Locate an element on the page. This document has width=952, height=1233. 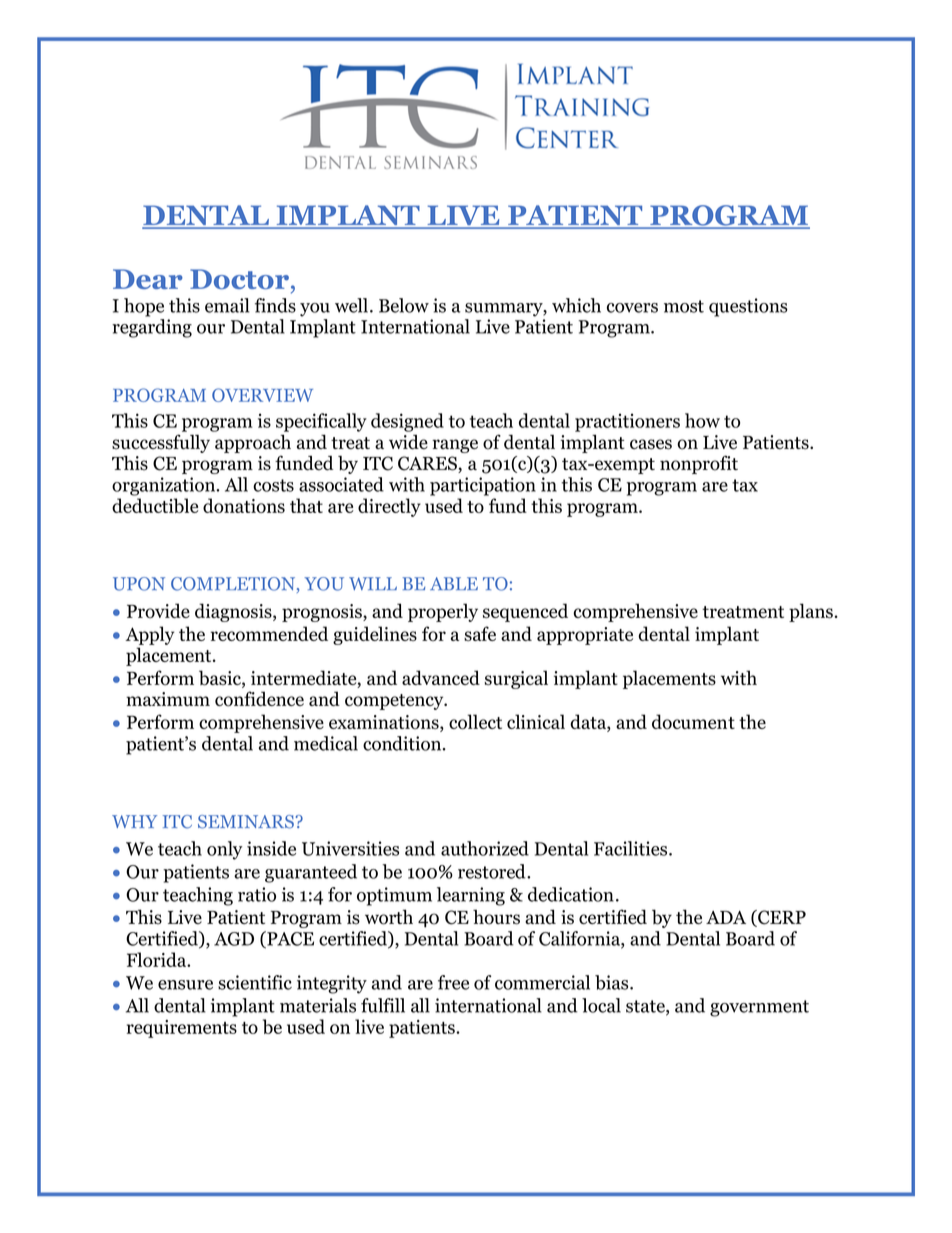
donations is located at coordinates (244, 505).
